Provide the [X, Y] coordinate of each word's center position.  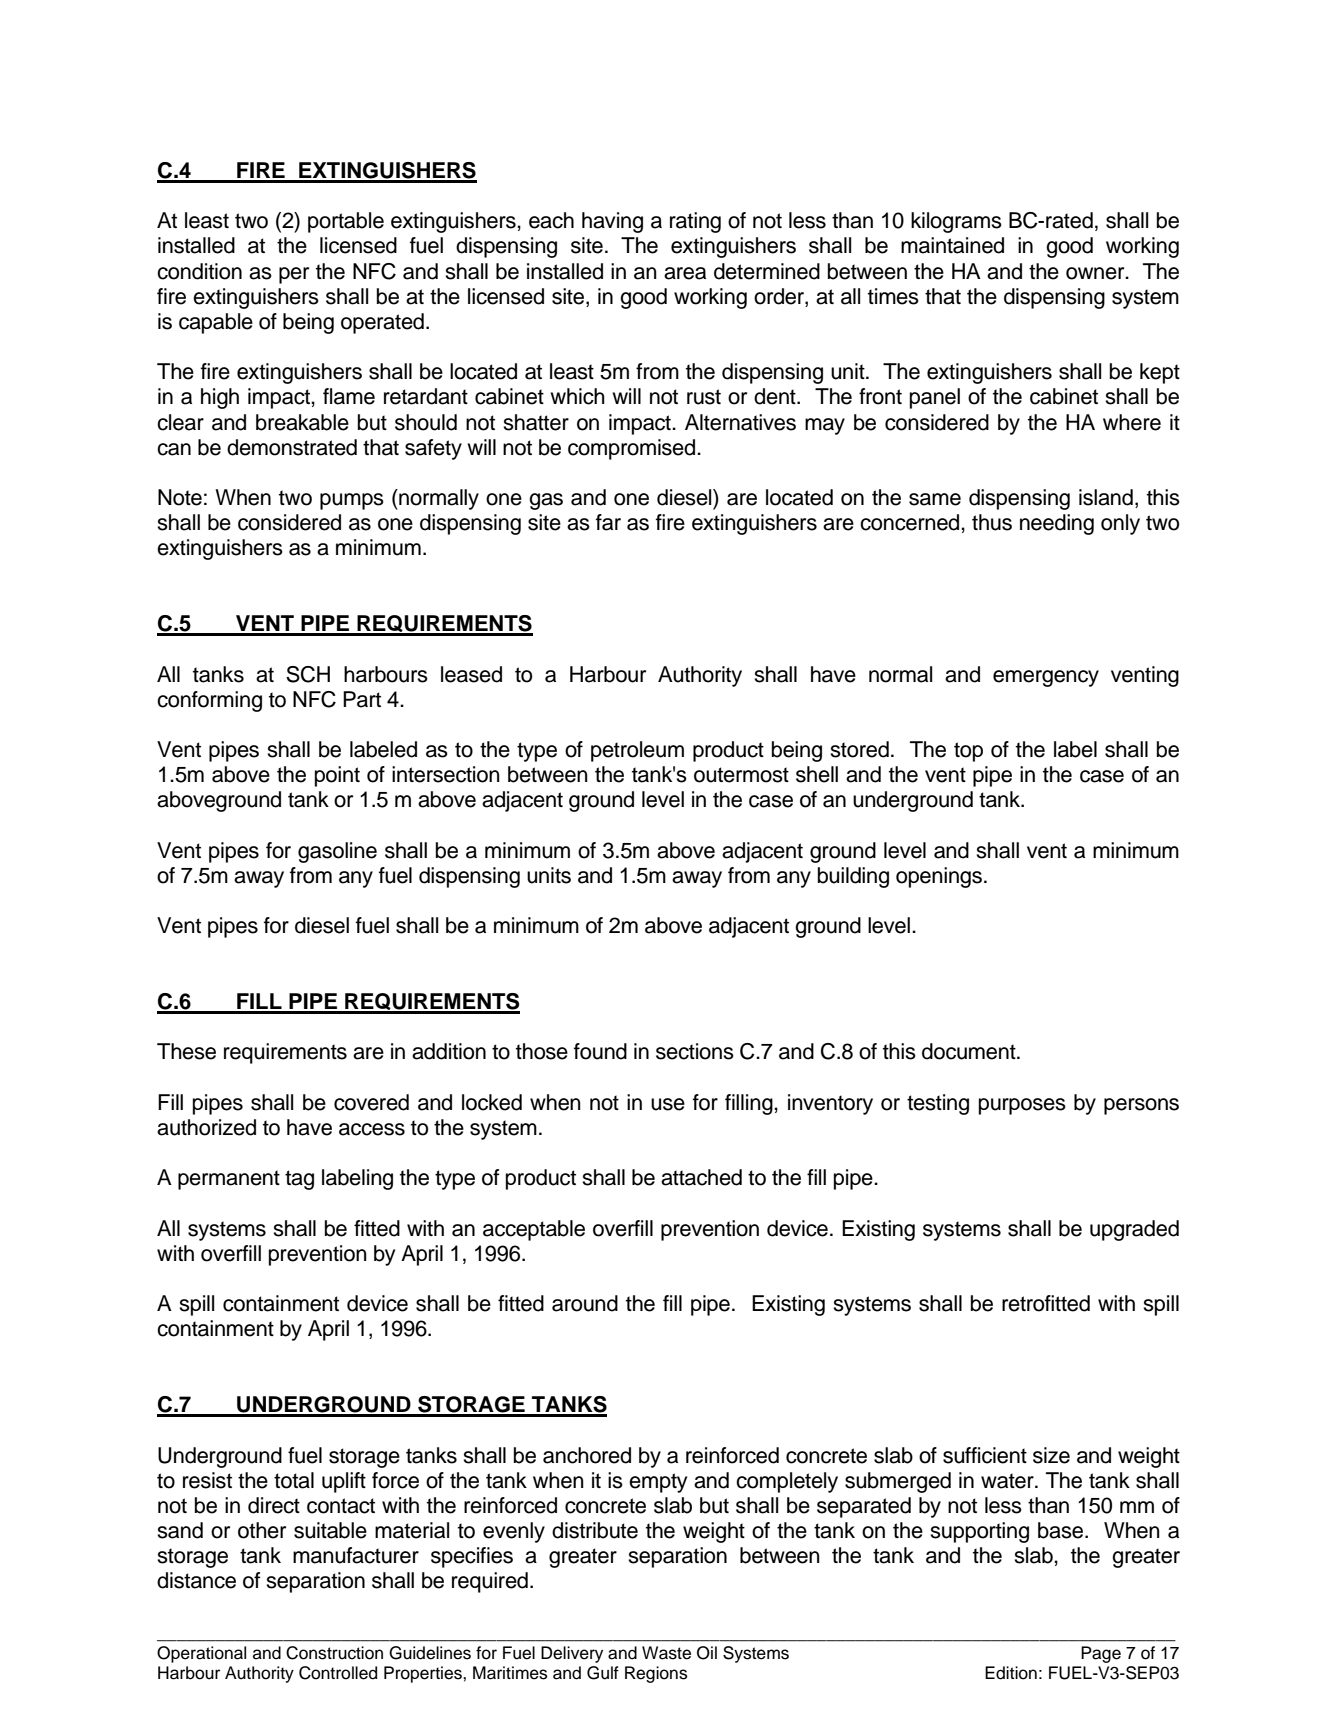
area [685, 273]
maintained [952, 245]
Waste [666, 1653]
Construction [334, 1653]
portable [346, 222]
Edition [1011, 1673]
